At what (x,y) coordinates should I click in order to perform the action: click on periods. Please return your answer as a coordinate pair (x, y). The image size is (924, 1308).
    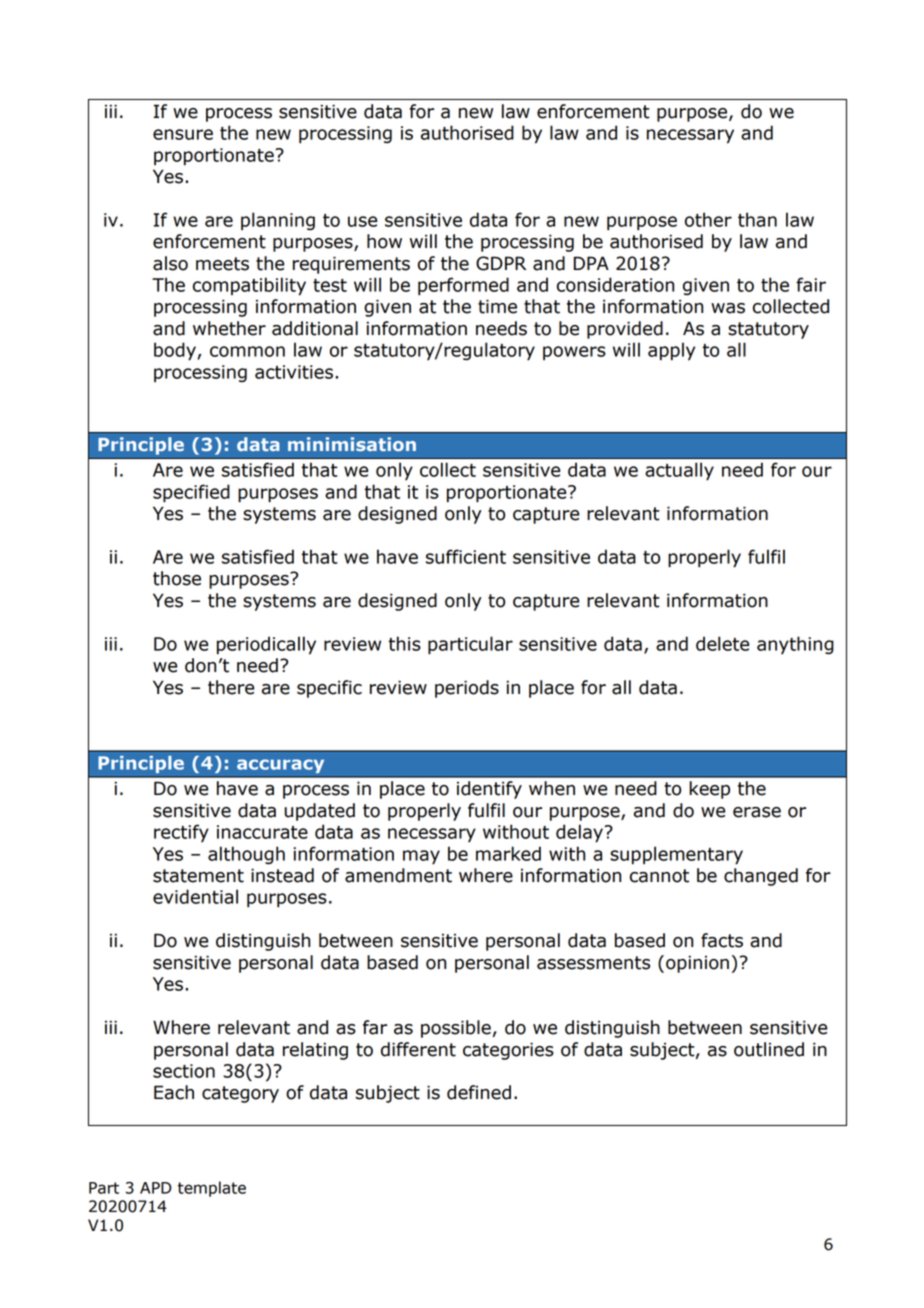
    Looking at the image, I should click on (467, 689).
